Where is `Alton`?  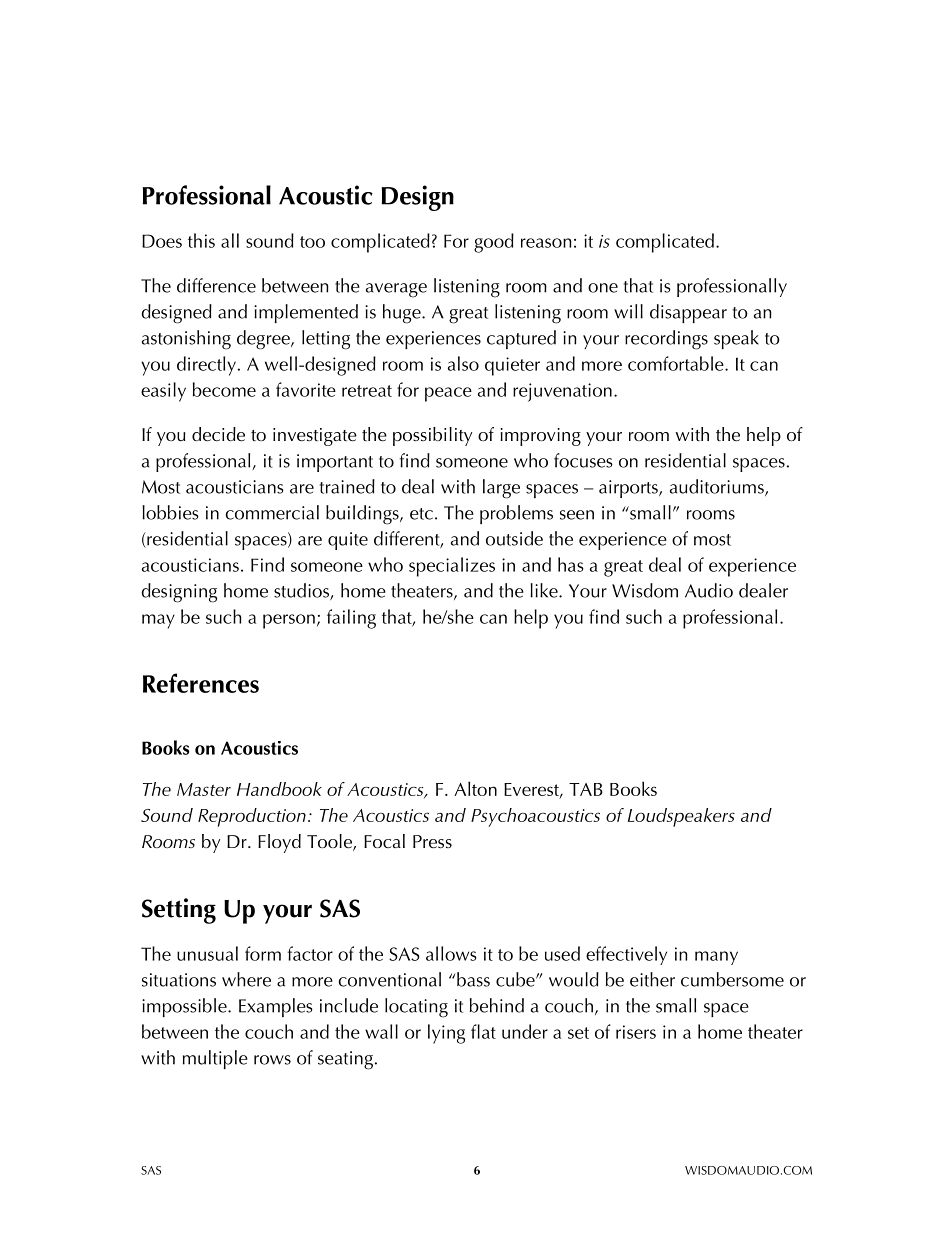 Alton is located at coordinates (475, 788).
